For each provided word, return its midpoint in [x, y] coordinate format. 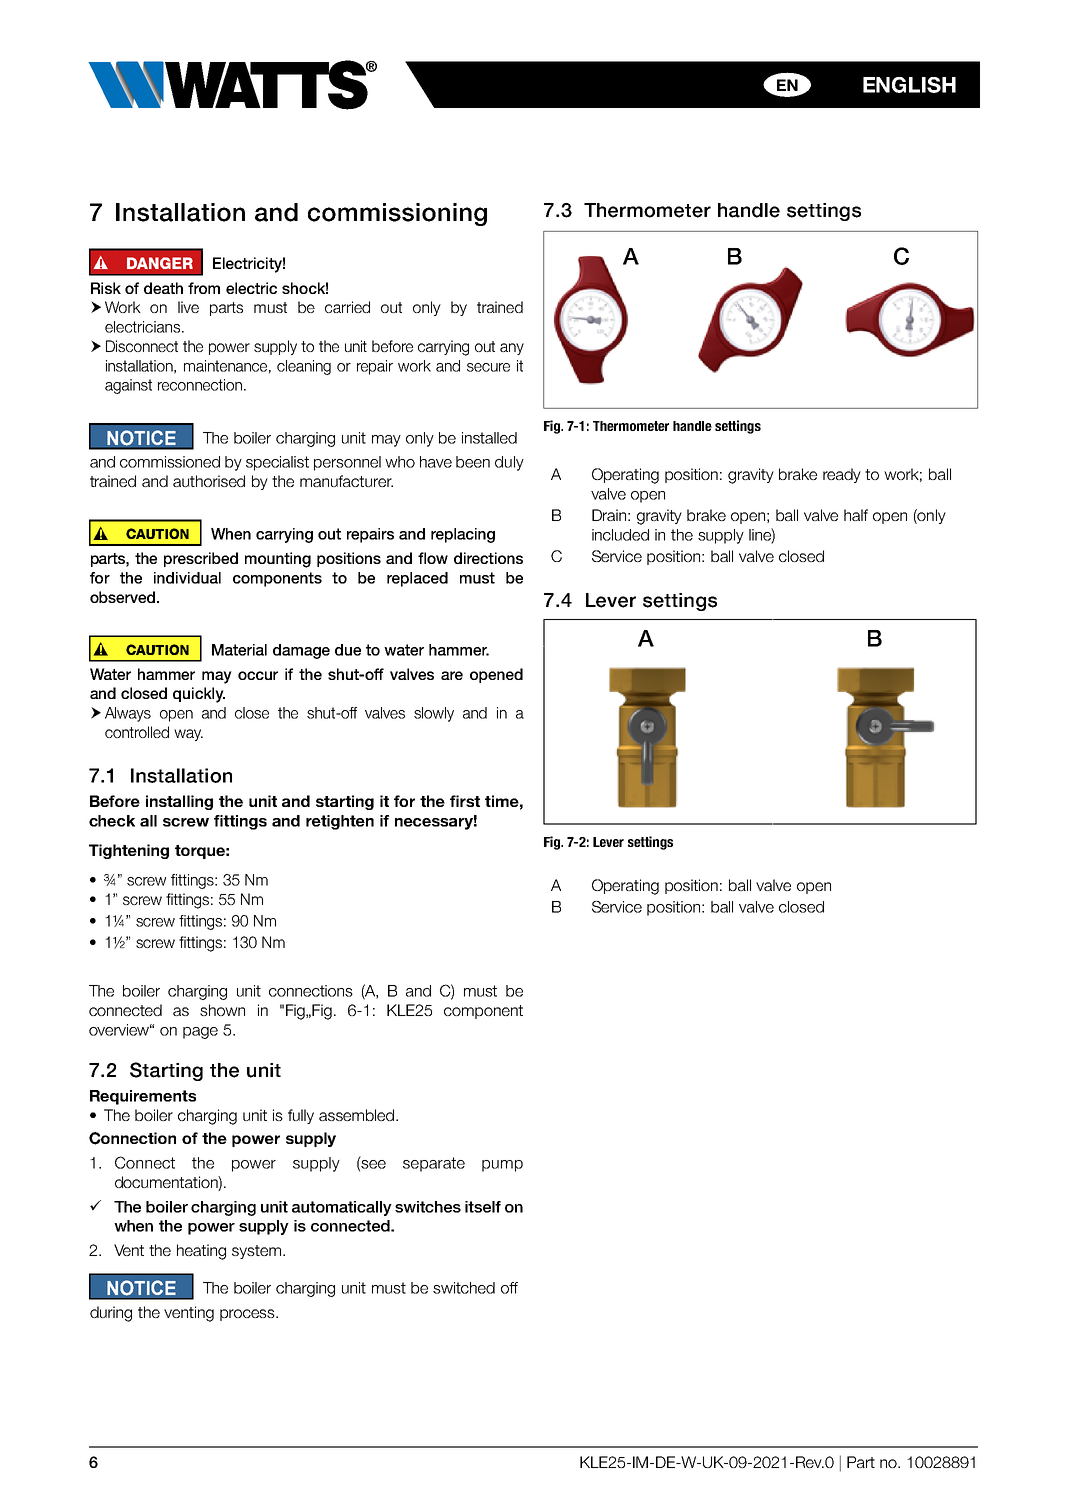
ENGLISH [909, 85]
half [856, 515]
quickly [199, 695]
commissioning [397, 214]
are [452, 675]
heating [201, 1252]
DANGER [160, 263]
